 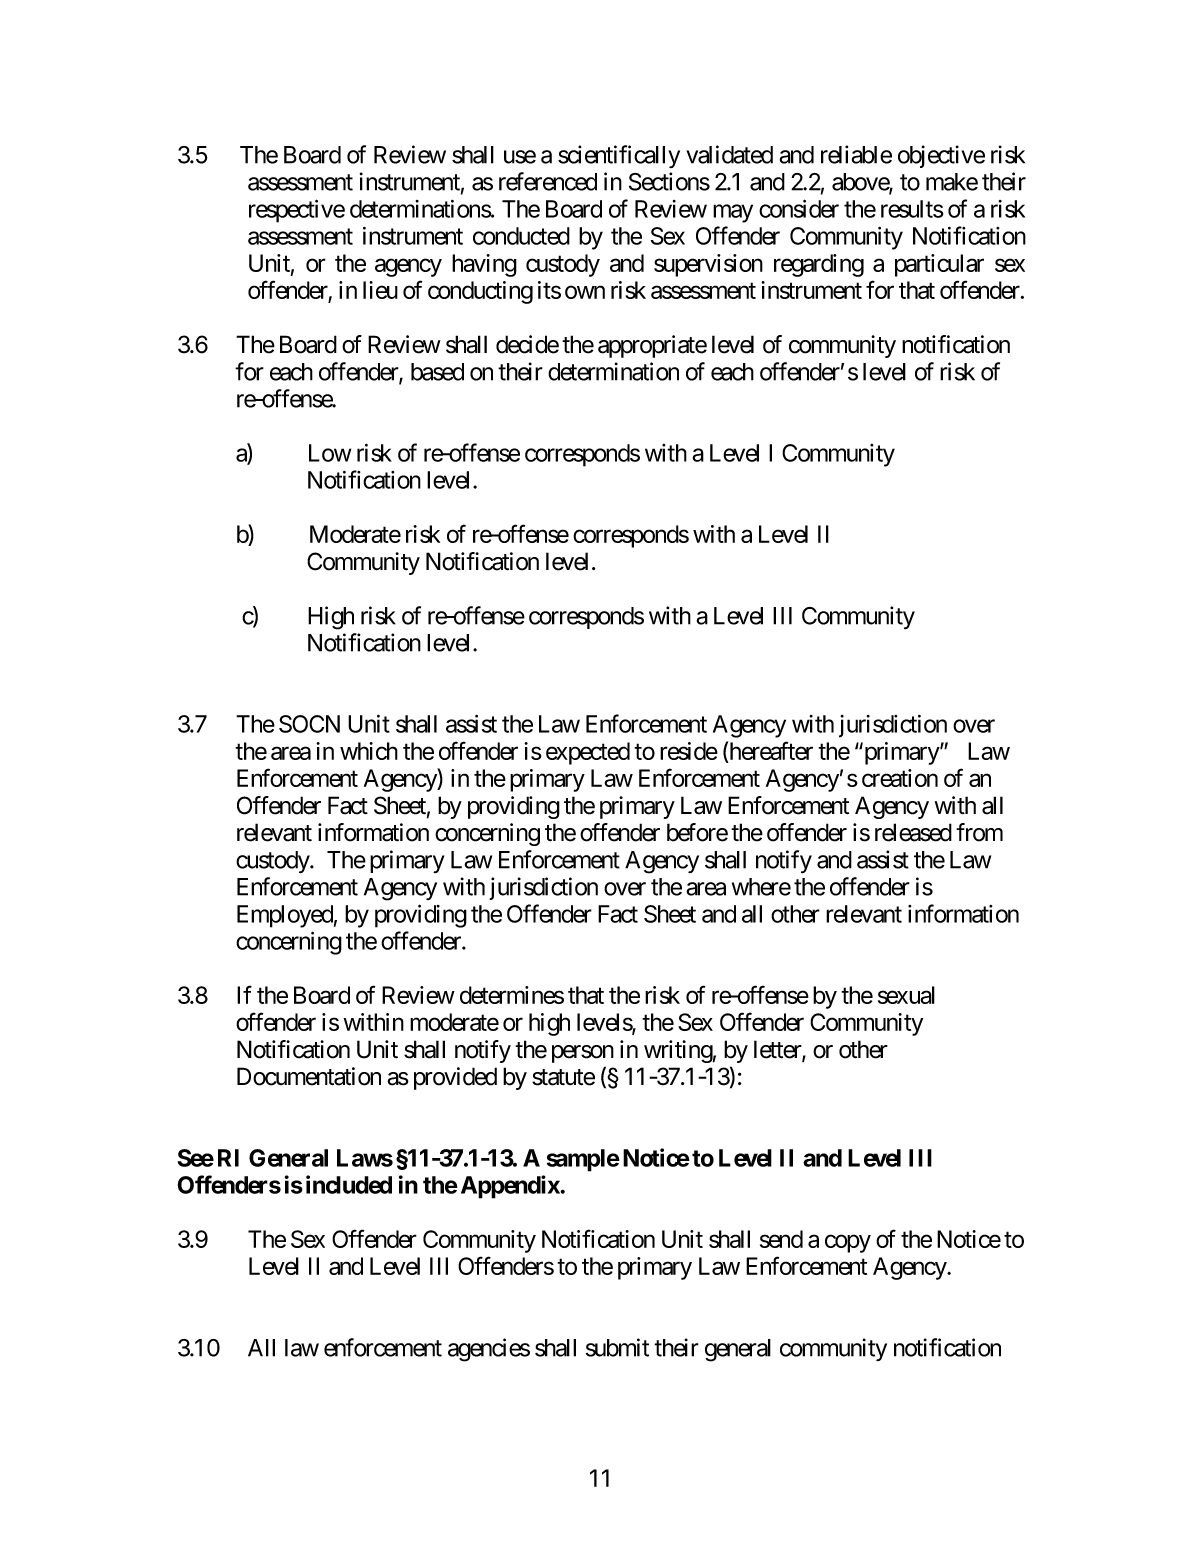 I want to click on scientifically, so click(x=619, y=156).
